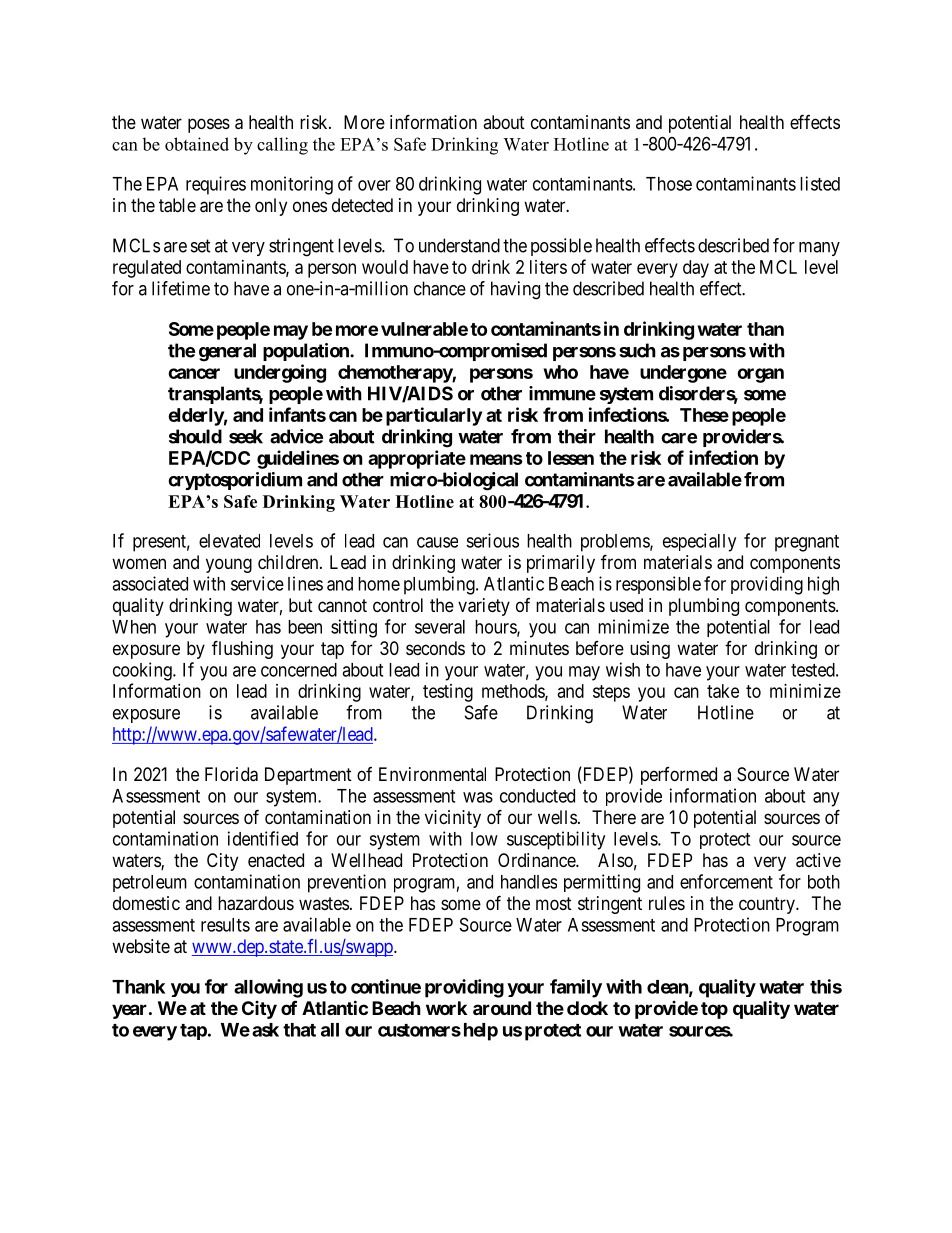  What do you see at coordinates (374, 185) in the screenshot?
I see `over` at bounding box center [374, 185].
